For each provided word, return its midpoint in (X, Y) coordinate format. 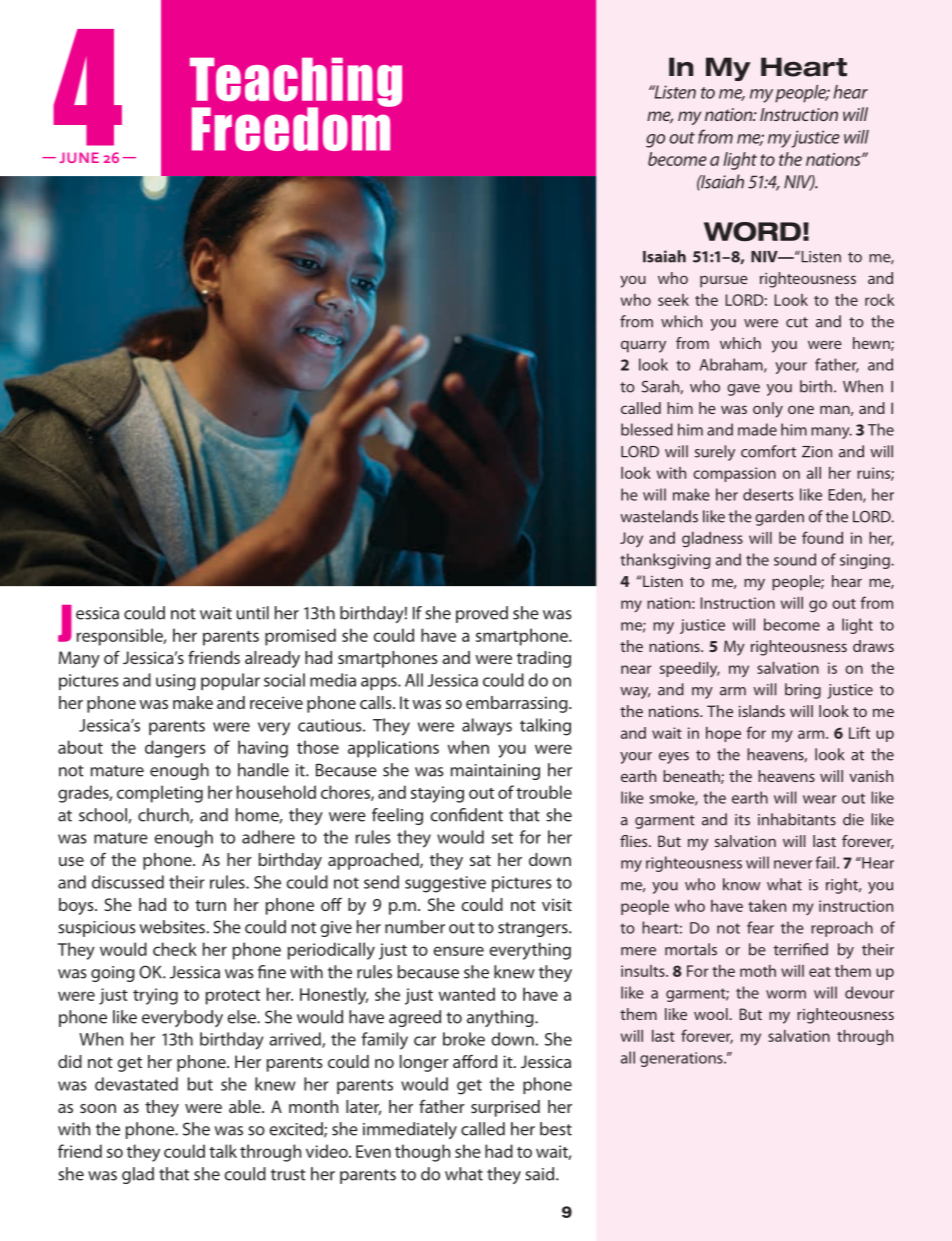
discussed (128, 882)
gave (743, 390)
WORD (752, 232)
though (422, 1153)
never (793, 864)
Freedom (292, 128)
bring (803, 691)
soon (98, 1108)
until (253, 613)
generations (682, 1059)
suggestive (445, 884)
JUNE (79, 157)
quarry (643, 346)
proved (482, 614)
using (176, 682)
